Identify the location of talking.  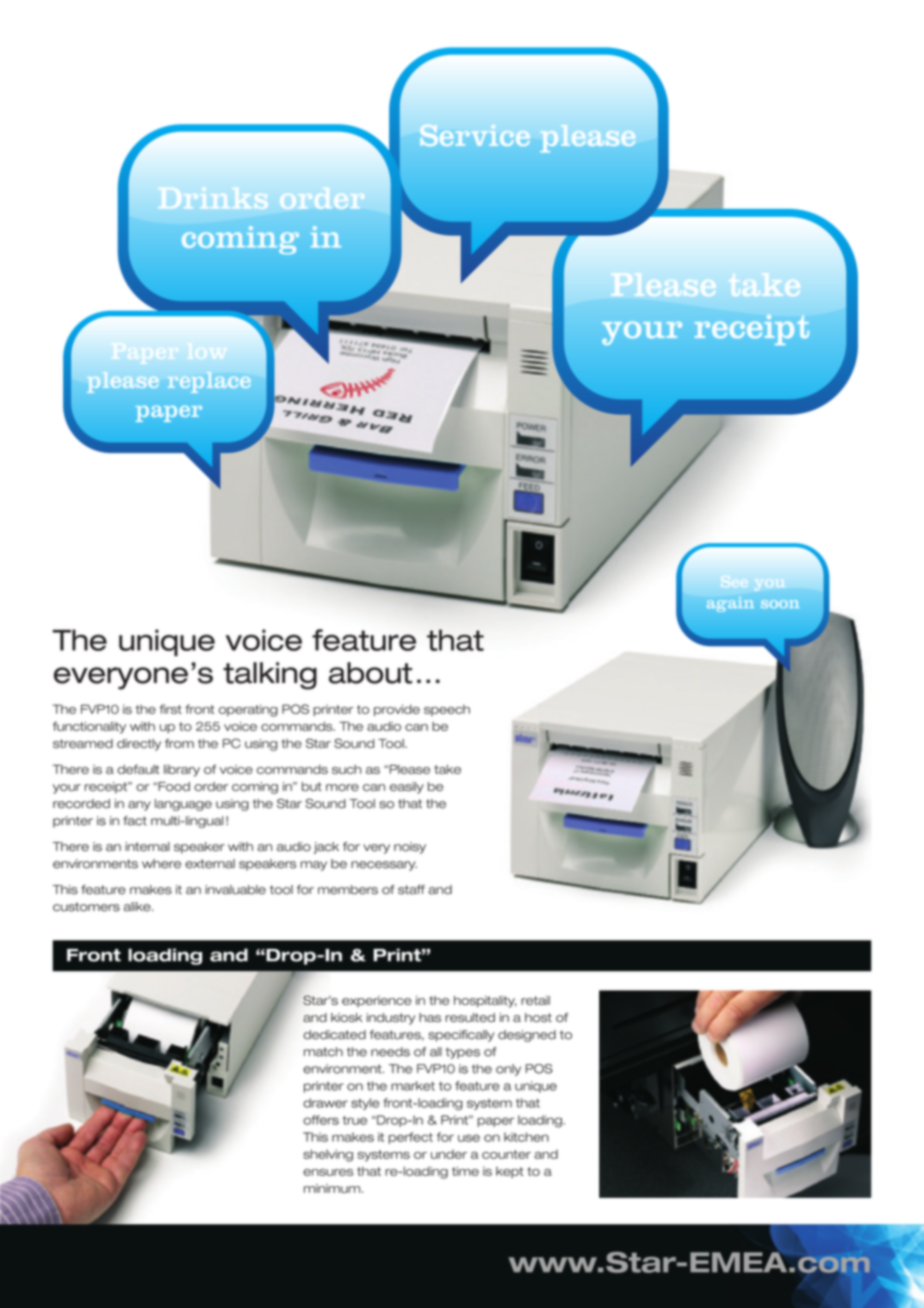
(270, 676).
